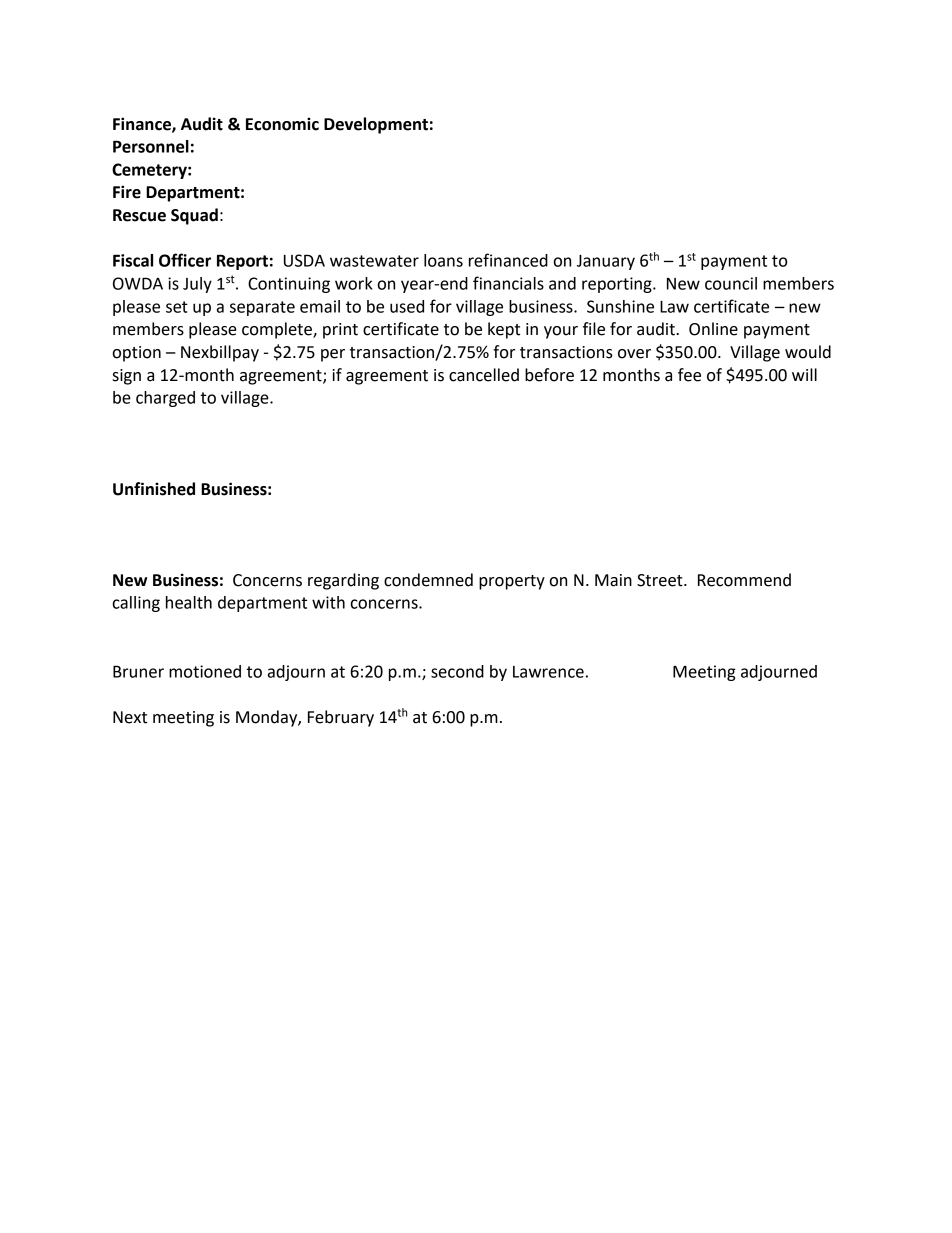  What do you see at coordinates (713, 329) in the document?
I see `Online` at bounding box center [713, 329].
